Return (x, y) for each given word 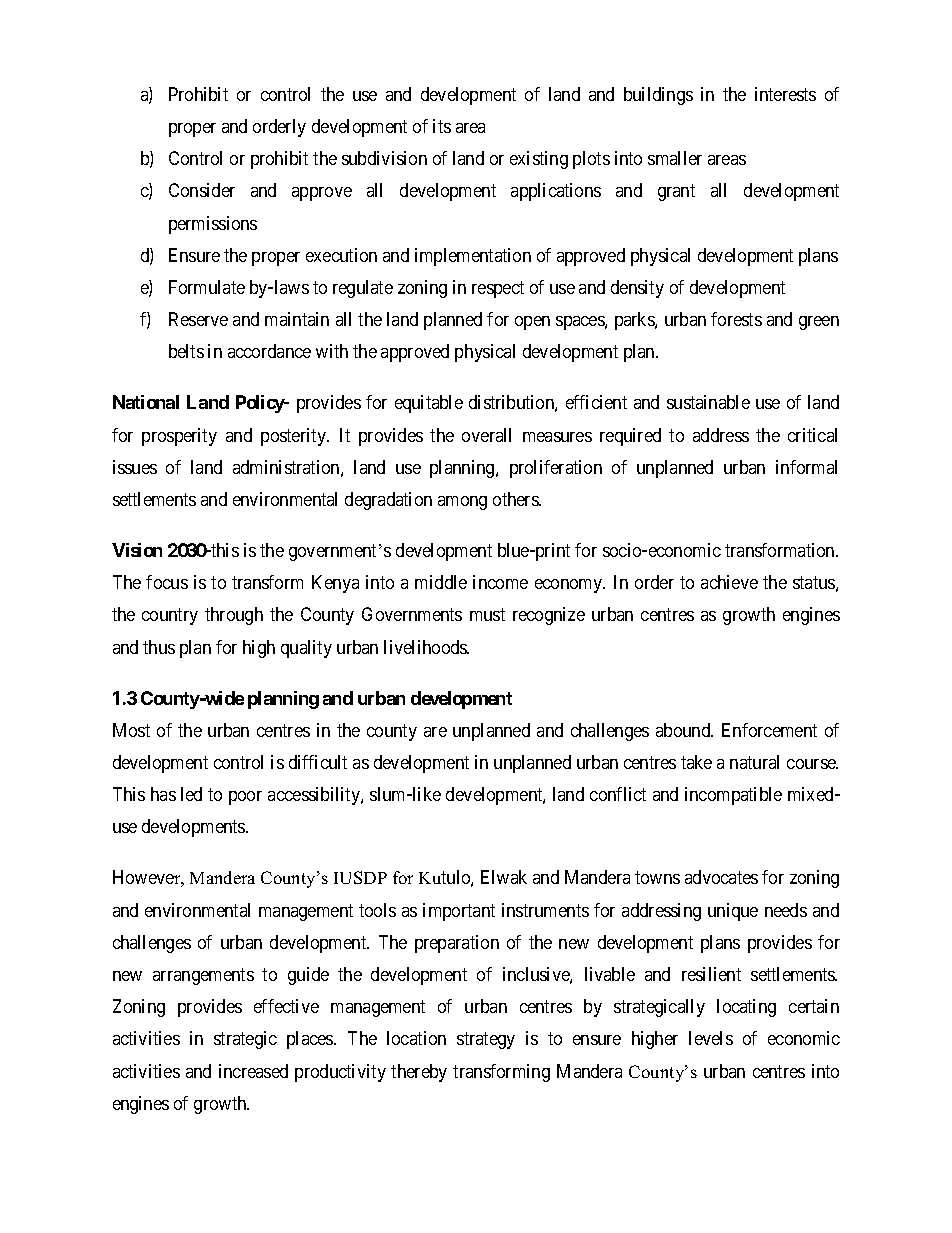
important (459, 912)
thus (159, 647)
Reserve (198, 319)
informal (806, 467)
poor (245, 798)
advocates (721, 877)
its (442, 126)
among (462, 503)
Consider (202, 190)
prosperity (179, 437)
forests (736, 319)
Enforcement (769, 730)
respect (498, 289)
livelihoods (426, 647)
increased (253, 1071)
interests (785, 94)
